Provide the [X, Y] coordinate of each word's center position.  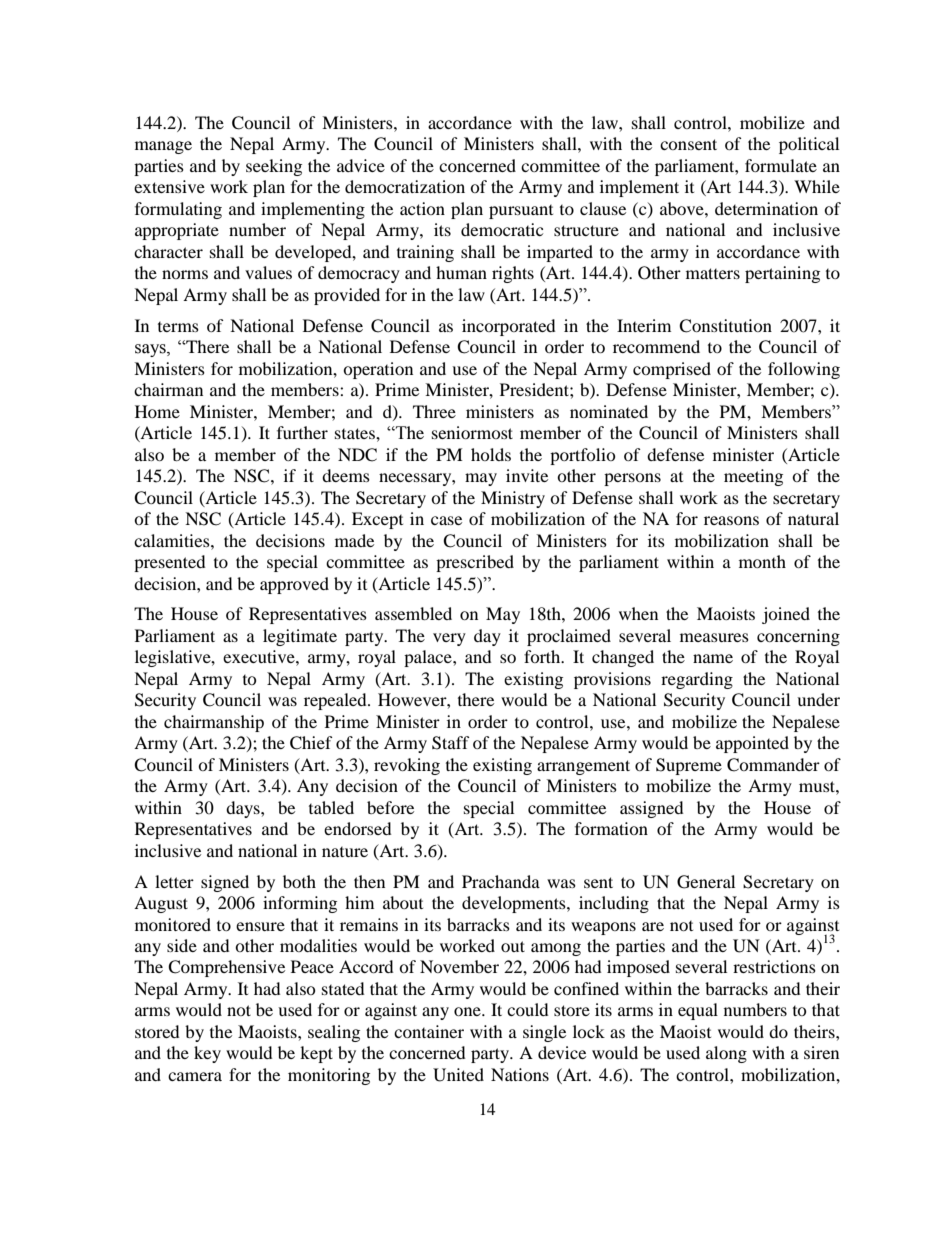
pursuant [521, 212]
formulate [781, 165]
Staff [451, 743]
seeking [274, 167]
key [207, 1054]
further [302, 432]
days [244, 809]
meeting [753, 477]
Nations [520, 1074]
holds [491, 454]
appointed [752, 744]
